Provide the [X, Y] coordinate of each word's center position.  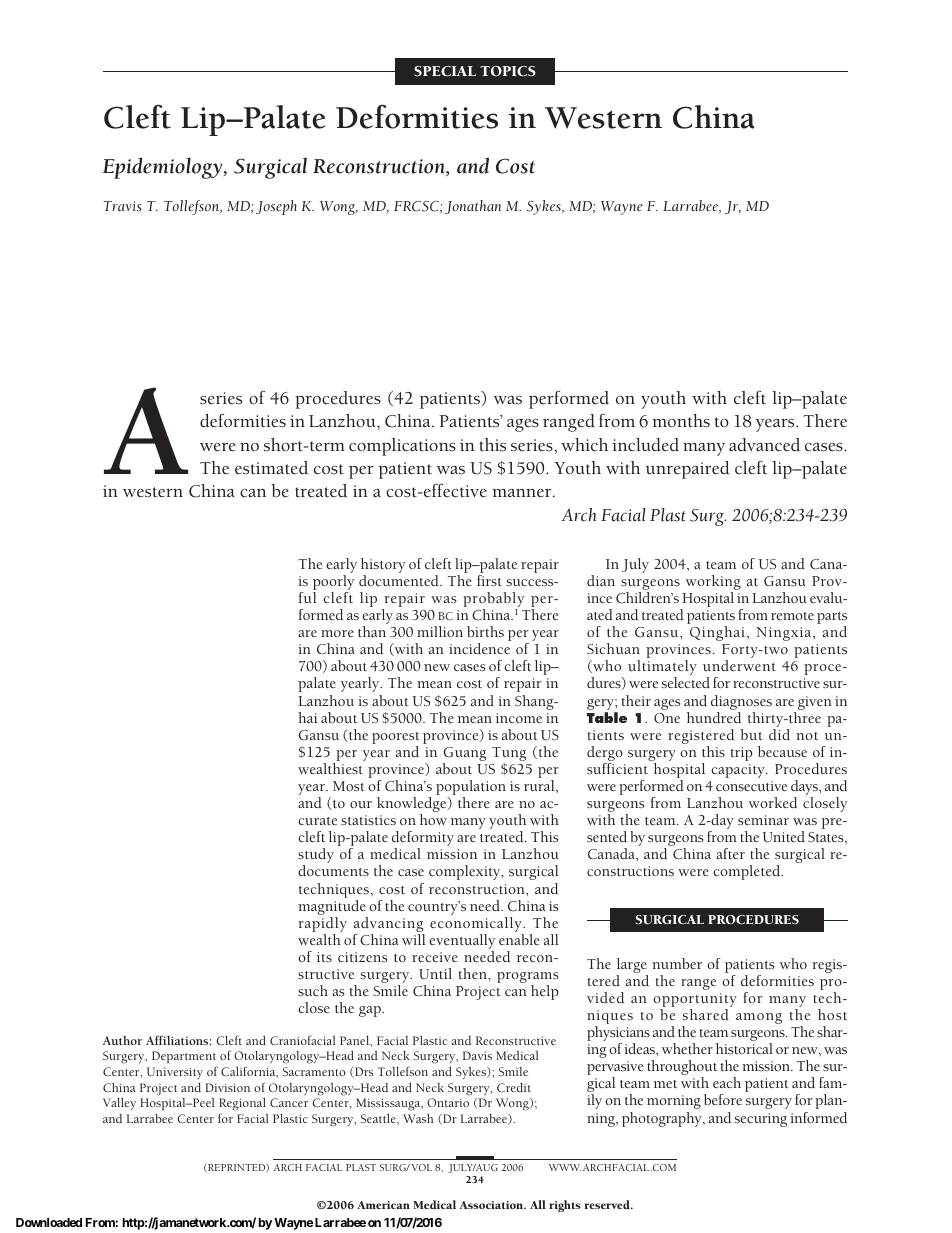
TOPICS [508, 71]
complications [402, 447]
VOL [421, 1167]
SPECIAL [445, 71]
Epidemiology [164, 168]
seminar [763, 820]
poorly [333, 584]
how [433, 819]
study [316, 857]
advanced [764, 445]
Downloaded [49, 1222]
